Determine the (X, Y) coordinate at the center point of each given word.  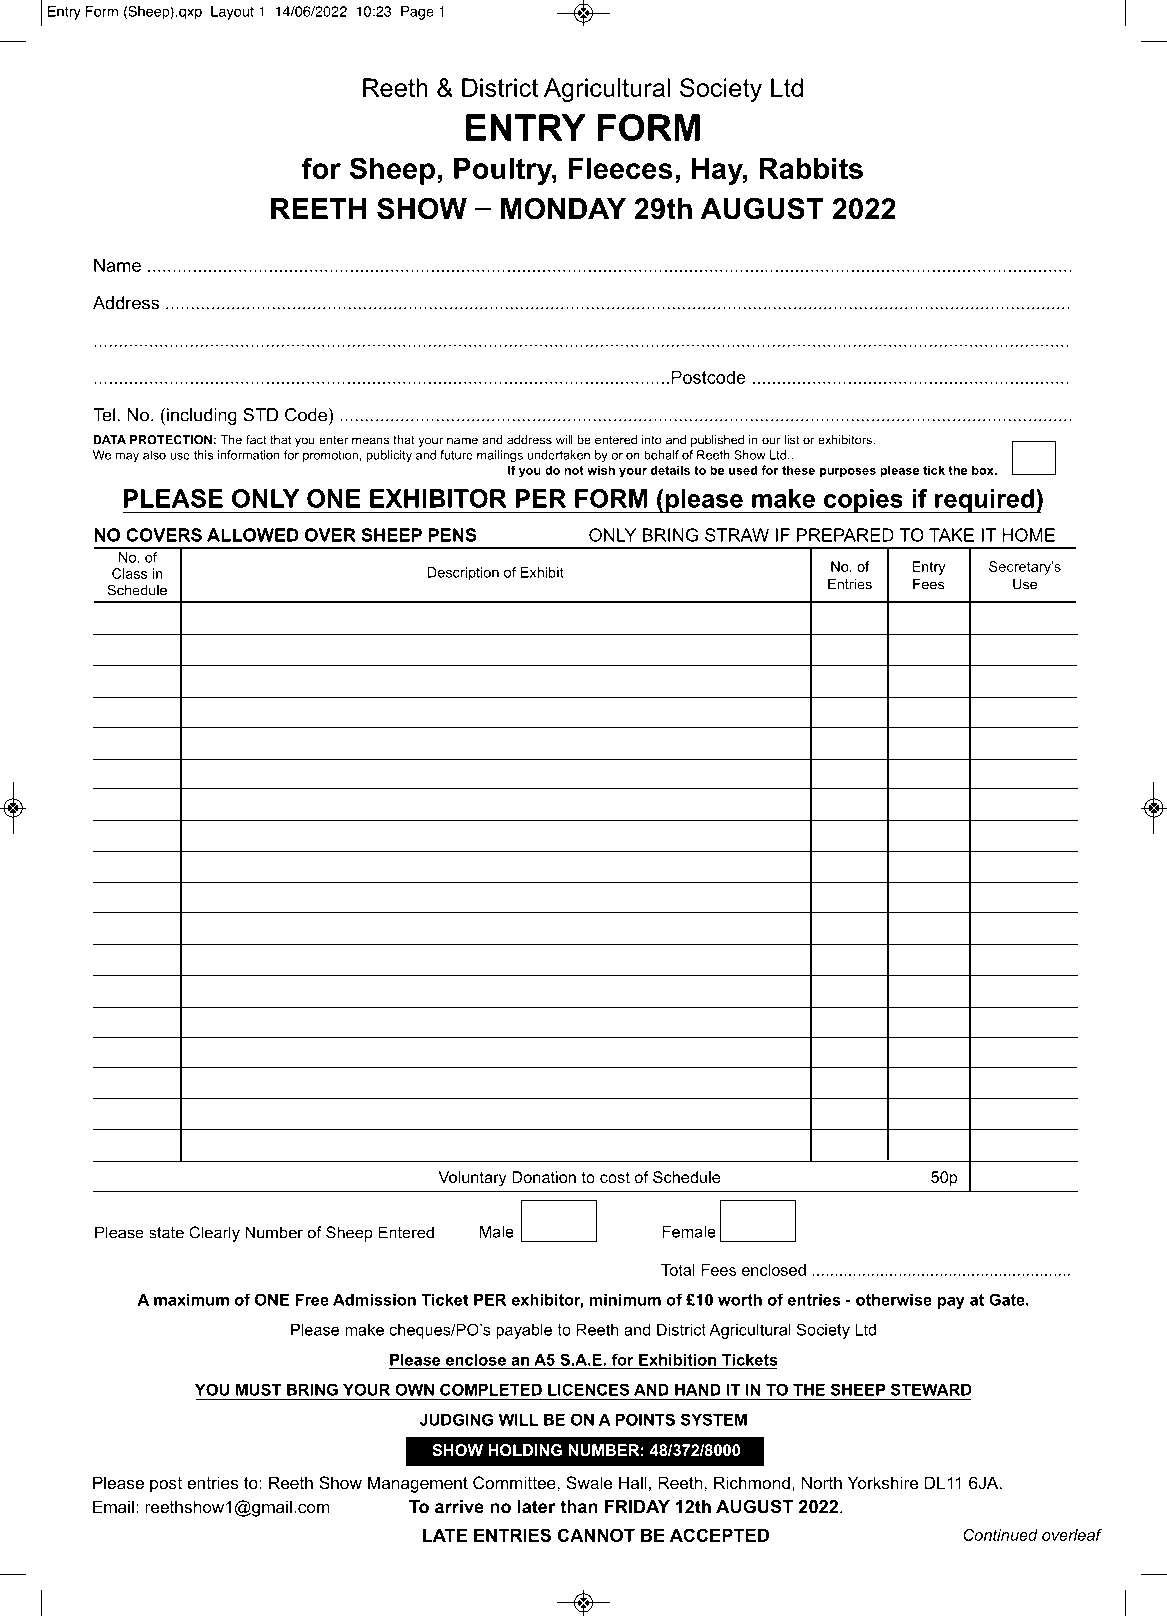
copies (863, 501)
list (792, 440)
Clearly (214, 1234)
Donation (544, 1177)
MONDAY (563, 209)
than (579, 1506)
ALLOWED (253, 535)
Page (417, 13)
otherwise (894, 1299)
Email (113, 1506)
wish (601, 470)
